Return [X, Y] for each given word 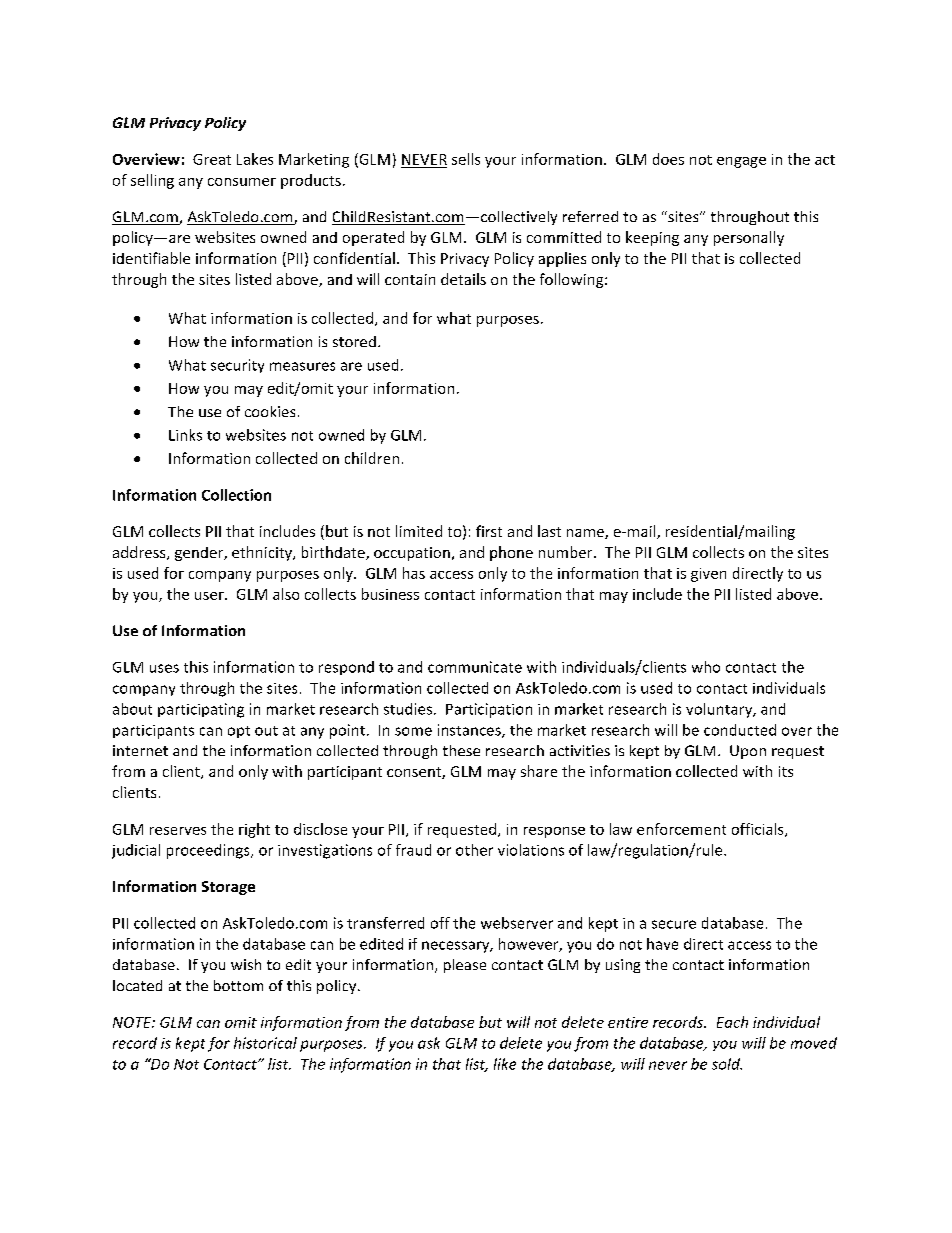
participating [201, 710]
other [474, 850]
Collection [236, 495]
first [489, 531]
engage [741, 162]
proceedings [209, 851]
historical [265, 1043]
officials [759, 830]
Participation [489, 710]
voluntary [720, 710]
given [708, 575]
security [237, 366]
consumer [242, 182]
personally [749, 238]
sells [466, 159]
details [463, 279]
